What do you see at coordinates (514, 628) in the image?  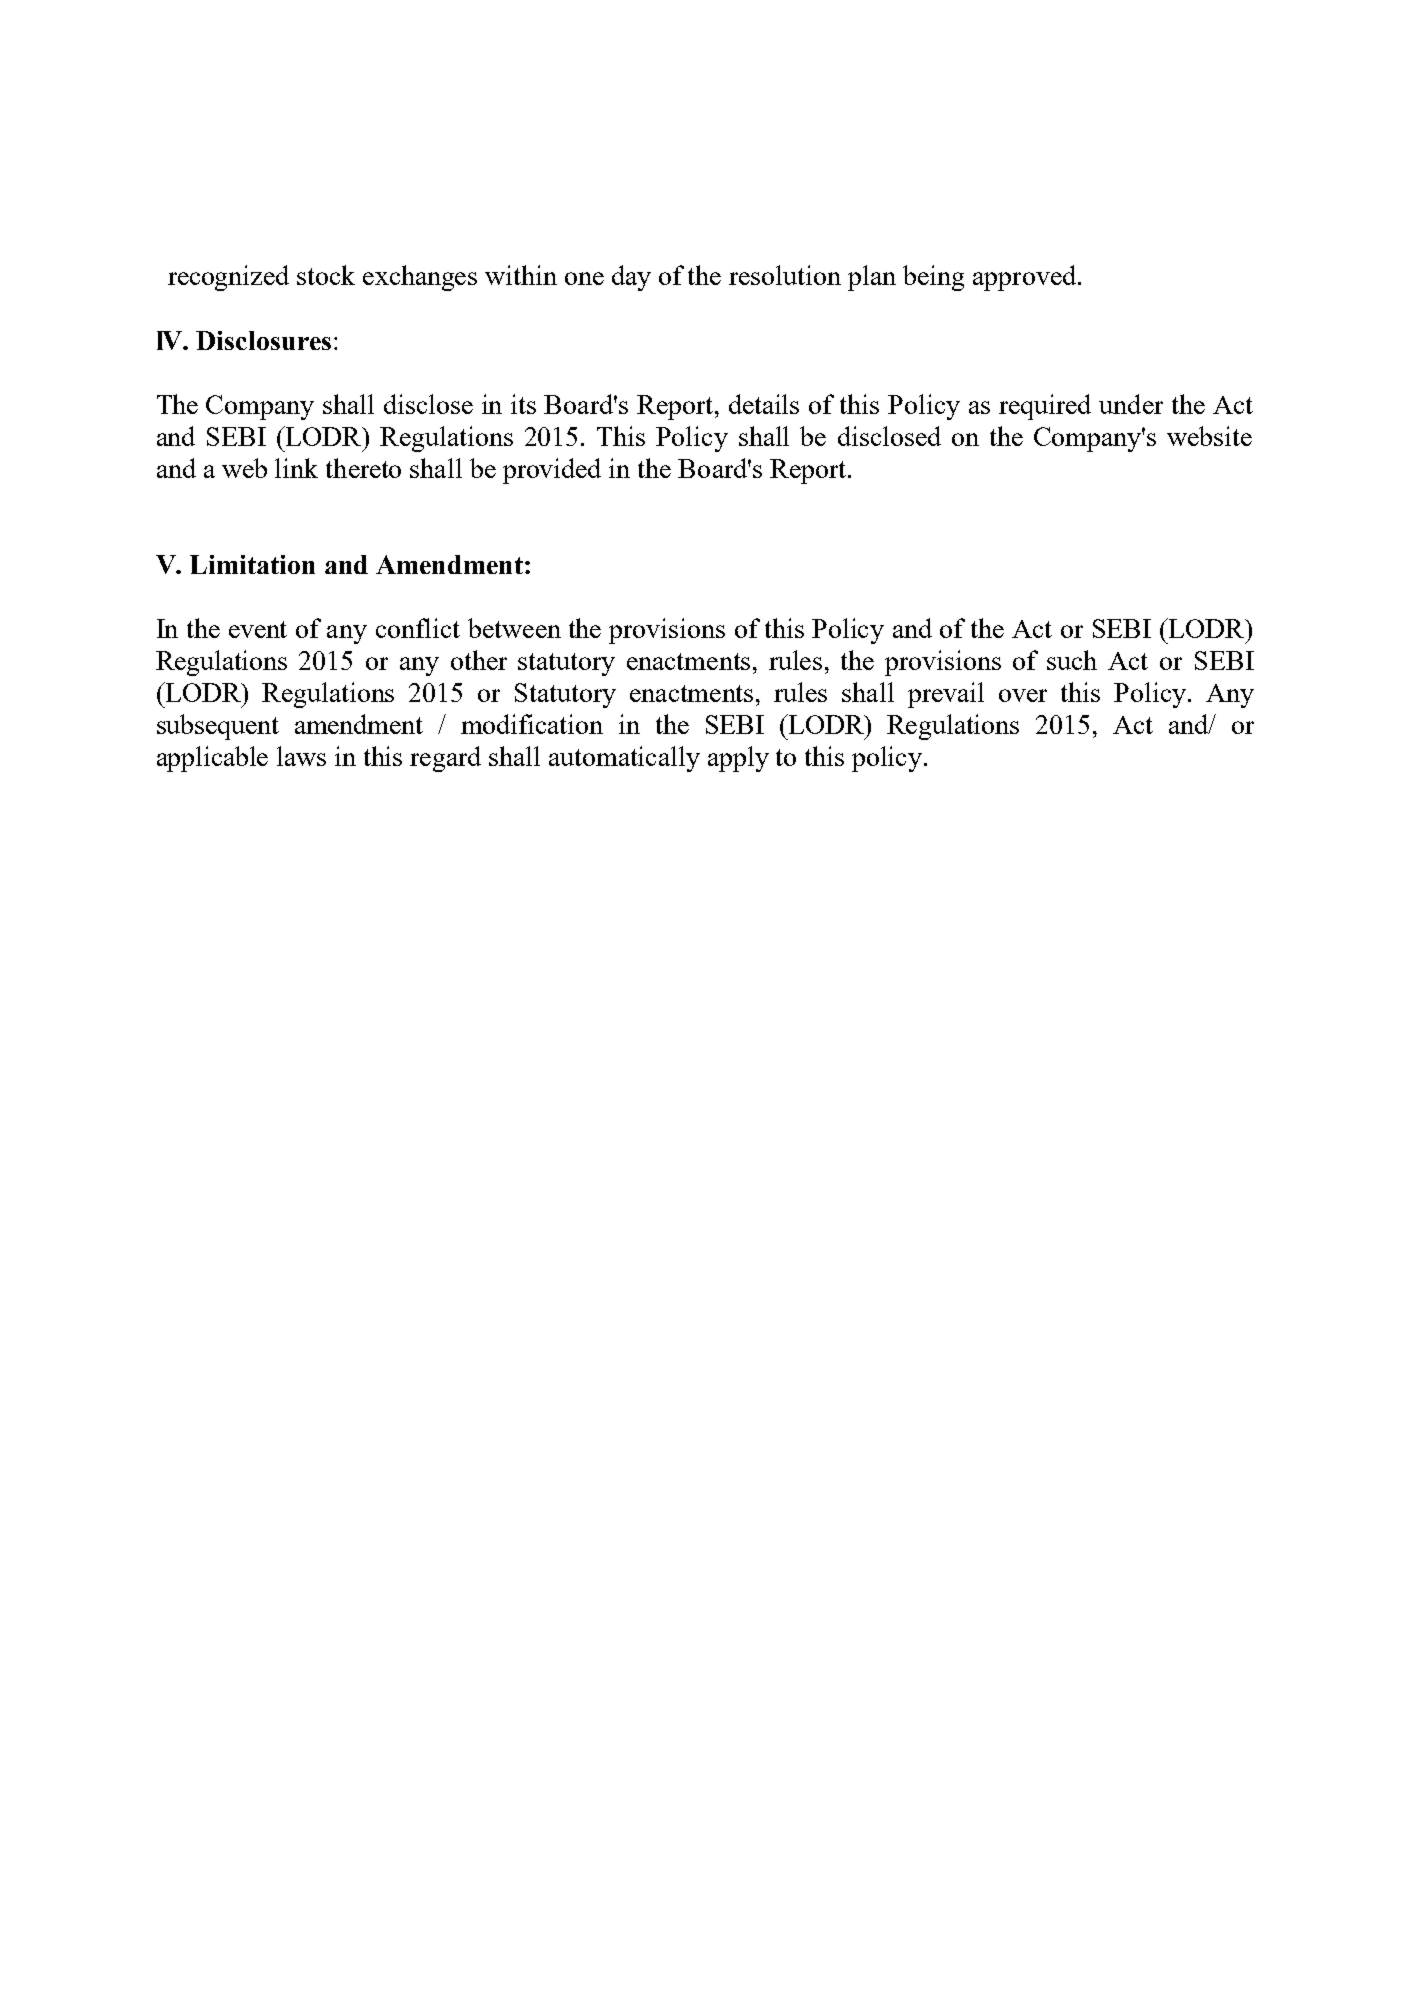 I see `between` at bounding box center [514, 628].
